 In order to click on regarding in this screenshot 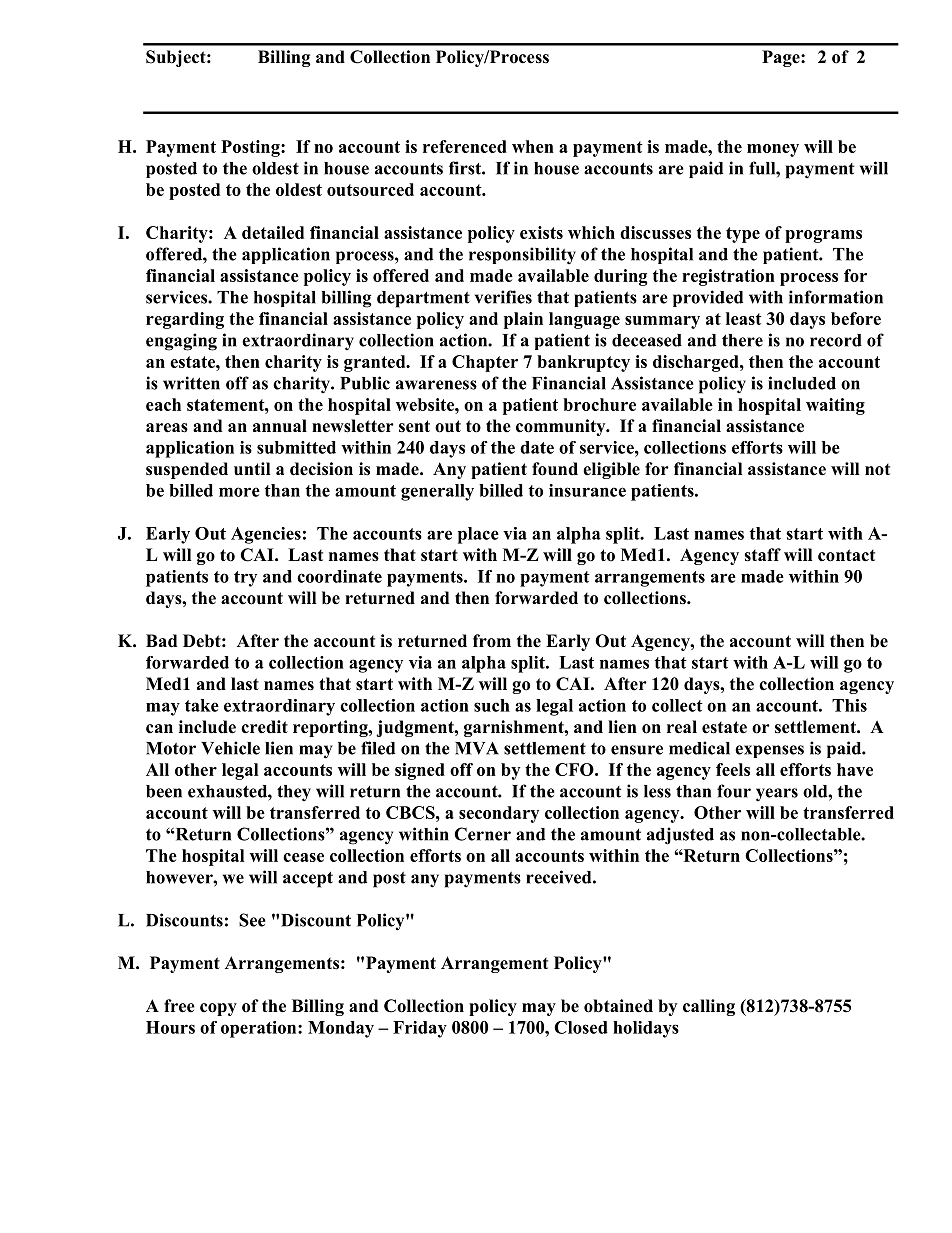, I will do `click(185, 320)`.
